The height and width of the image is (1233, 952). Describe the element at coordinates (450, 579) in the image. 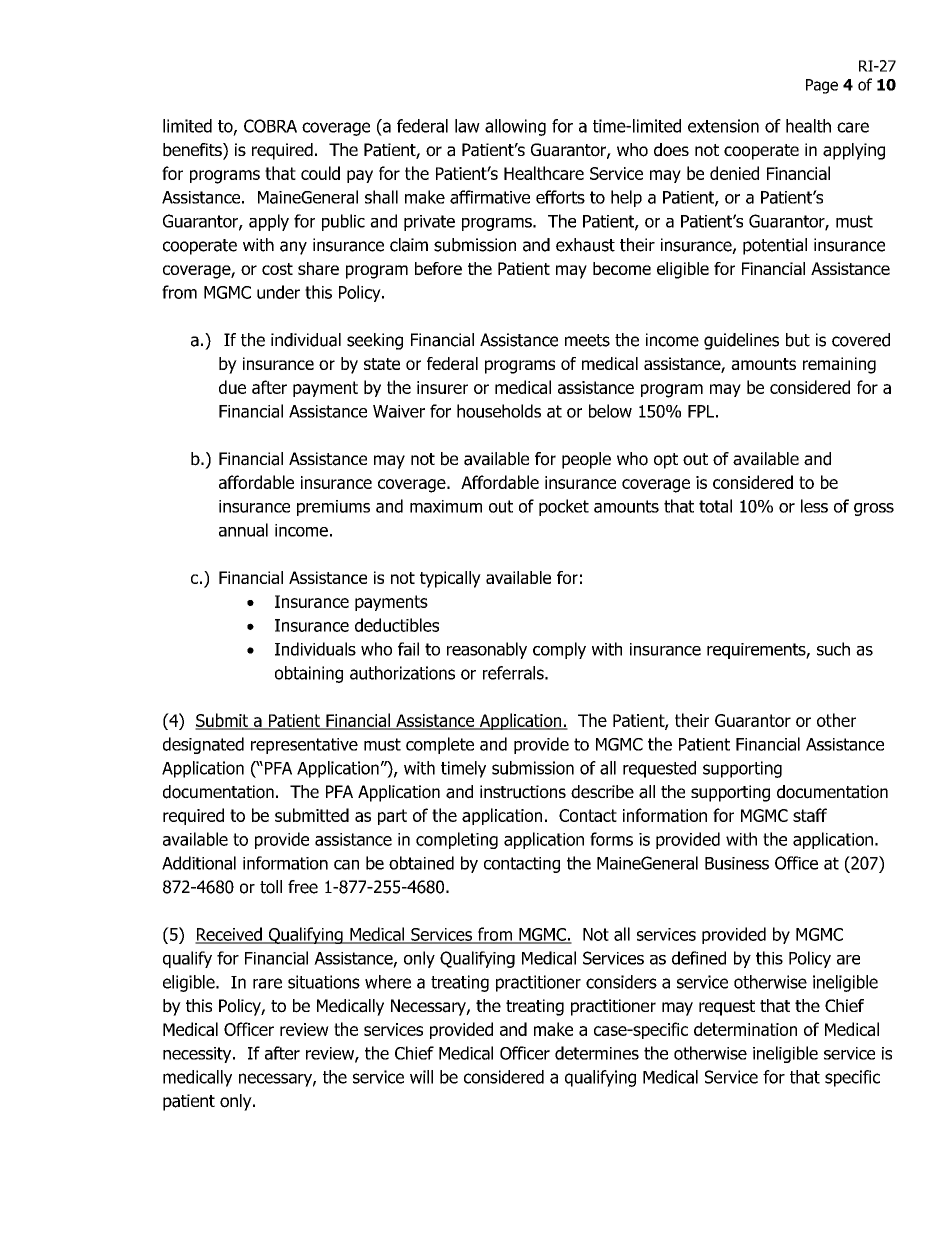

I see `typically` at that location.
